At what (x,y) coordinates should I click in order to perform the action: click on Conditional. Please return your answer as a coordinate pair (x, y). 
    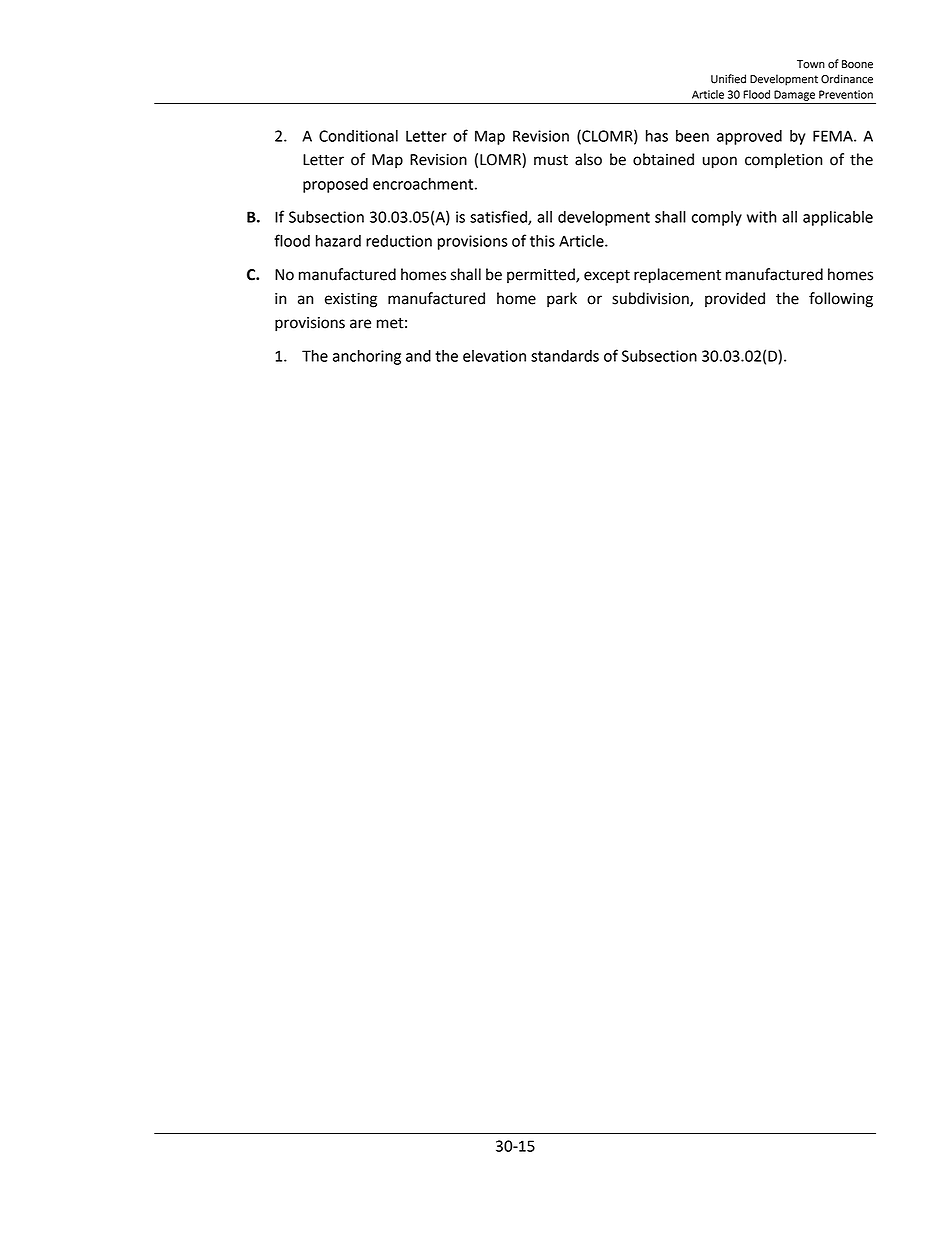
    Looking at the image, I should click on (358, 136).
